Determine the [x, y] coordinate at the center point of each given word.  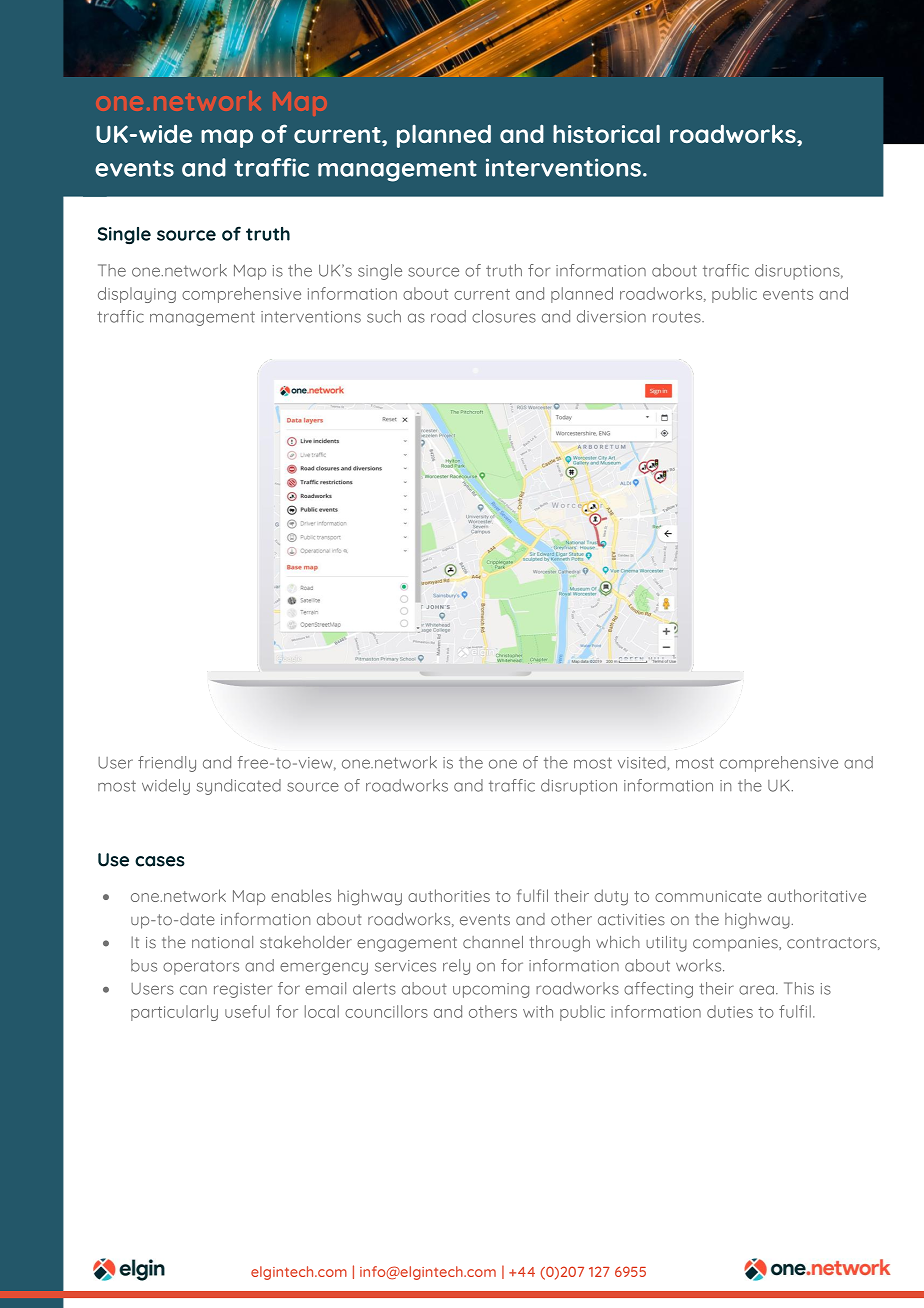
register [243, 990]
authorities [449, 895]
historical [606, 134]
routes [678, 317]
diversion [611, 316]
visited [642, 762]
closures [504, 316]
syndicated [239, 787]
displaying [137, 295]
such [384, 316]
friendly [167, 764]
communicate [708, 896]
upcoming [491, 990]
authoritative [817, 895]
